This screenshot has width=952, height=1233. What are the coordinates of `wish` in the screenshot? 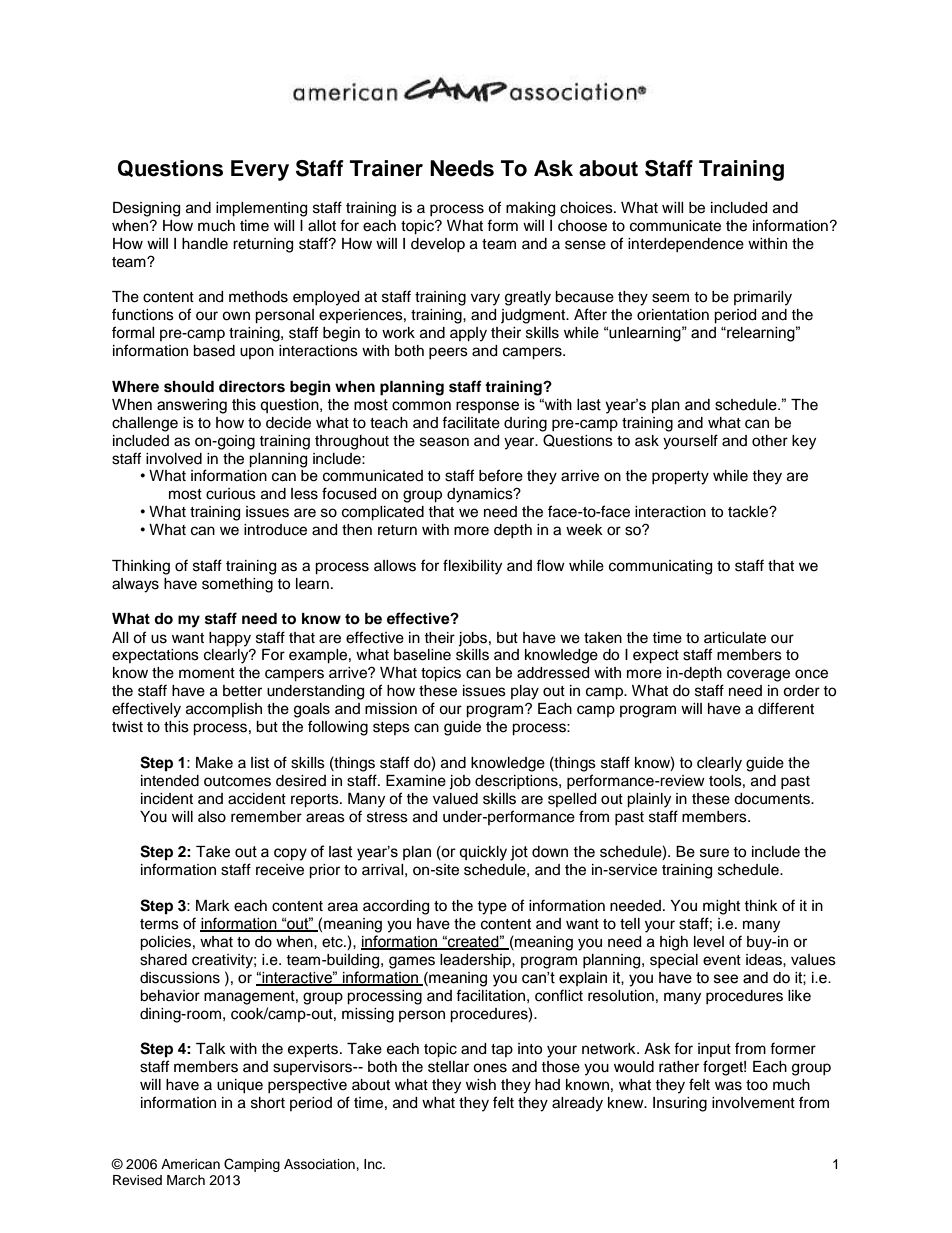 It's located at (481, 1085).
